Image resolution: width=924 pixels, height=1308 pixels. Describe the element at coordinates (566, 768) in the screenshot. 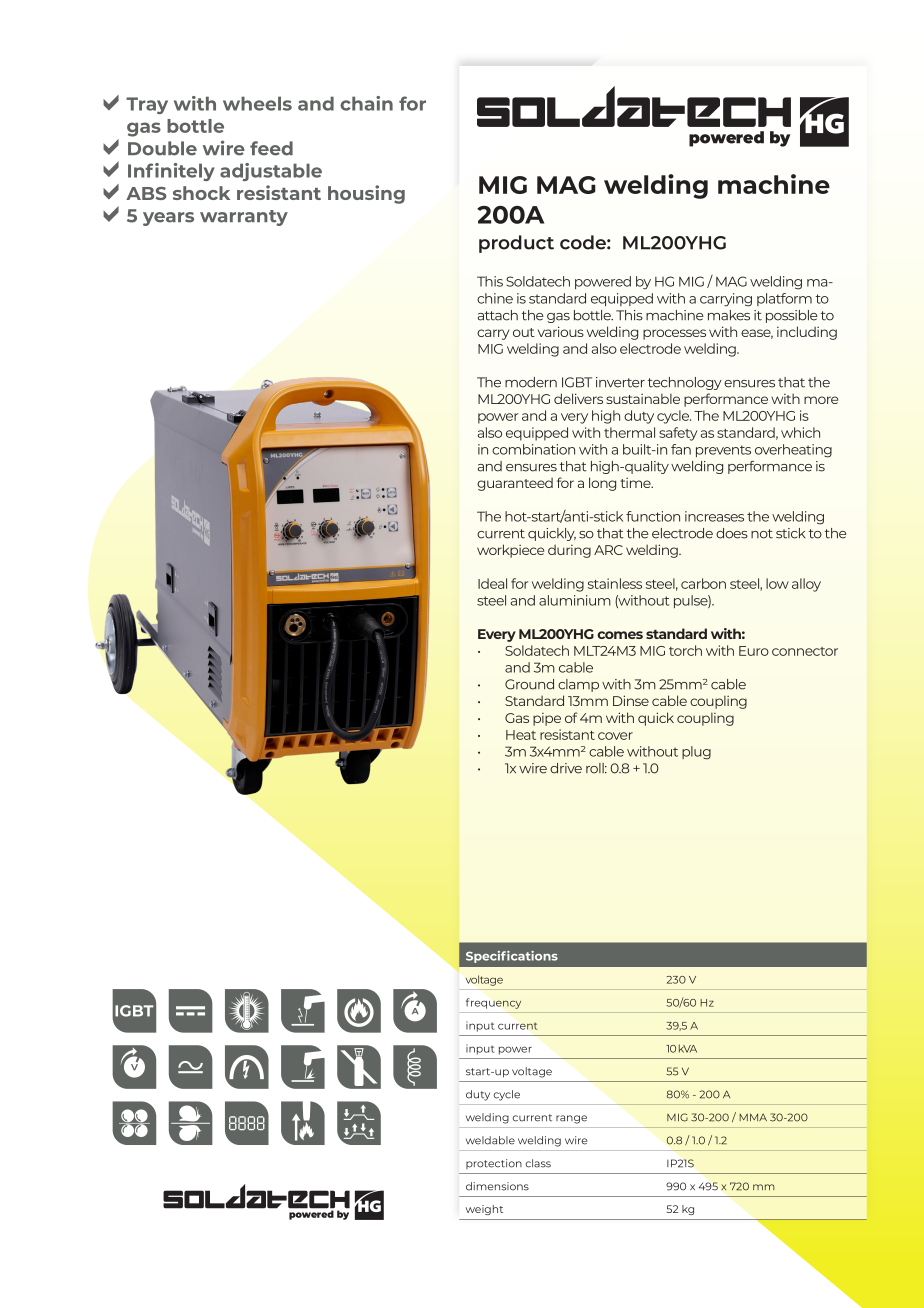

I see `drive` at that location.
